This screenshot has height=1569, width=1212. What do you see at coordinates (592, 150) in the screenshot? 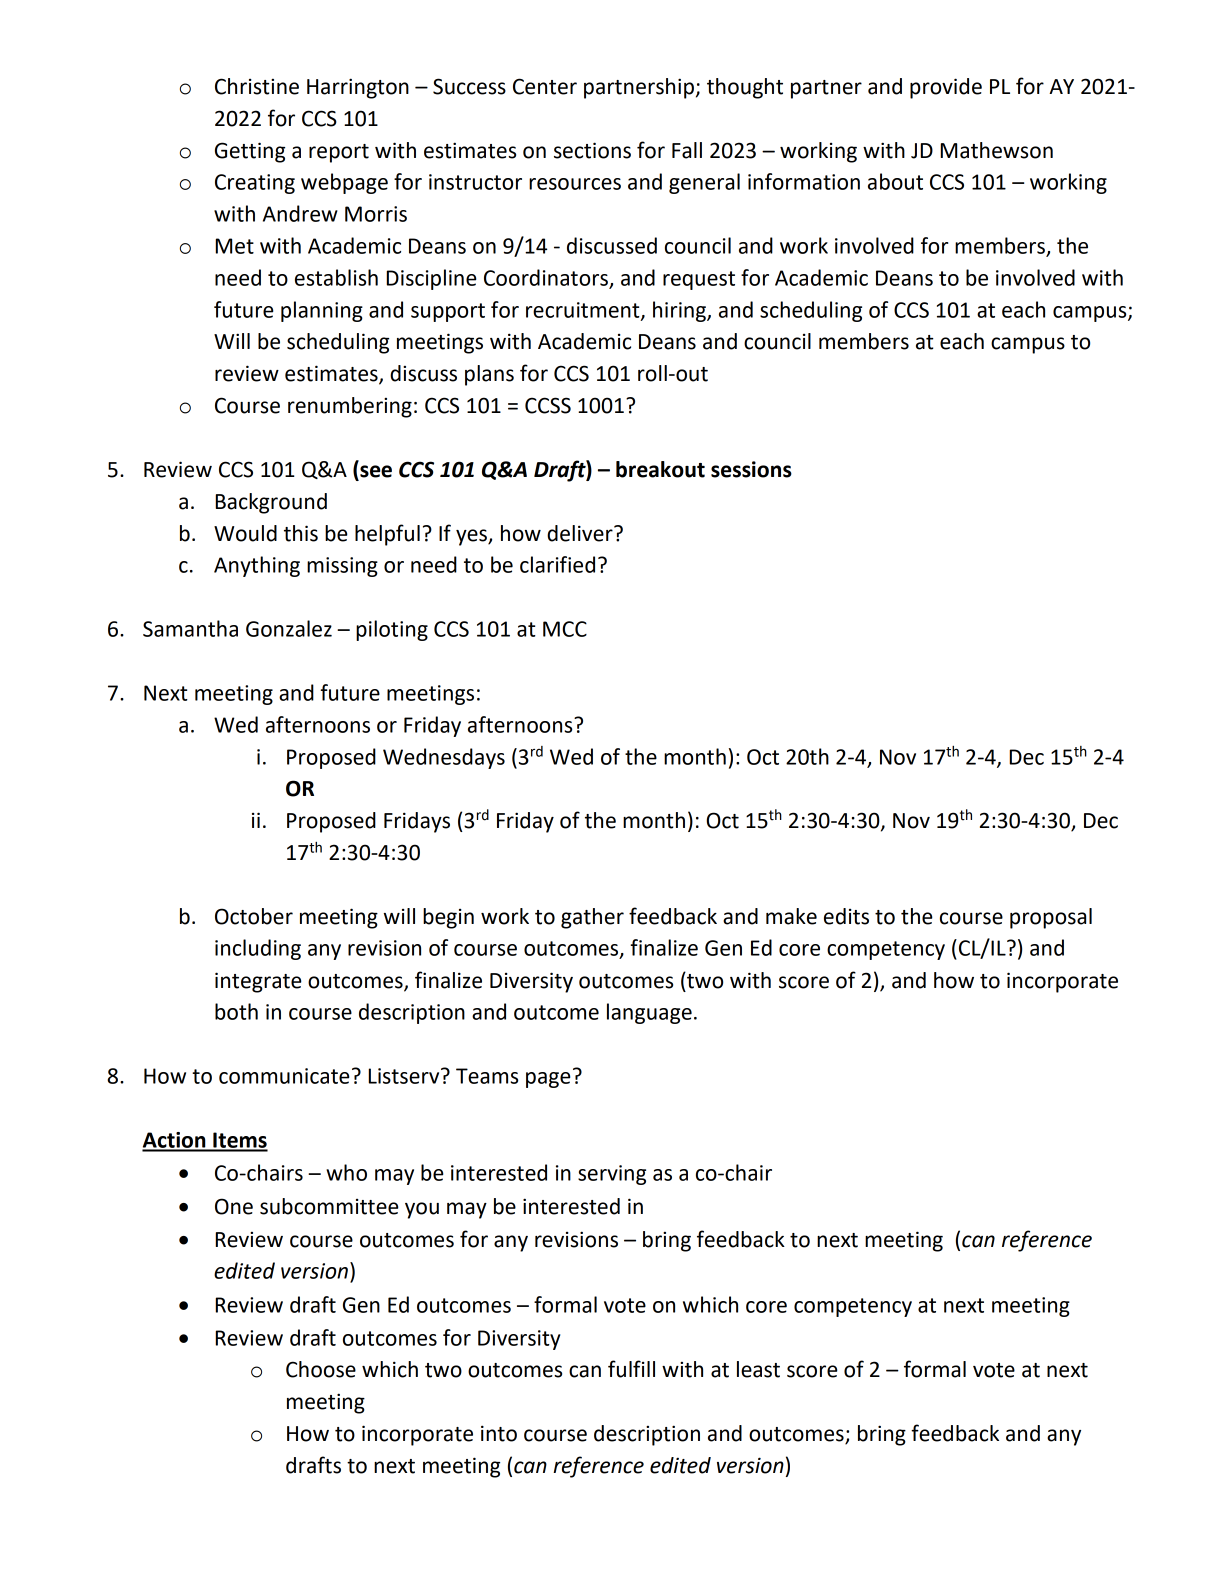
I see `sections` at bounding box center [592, 150].
